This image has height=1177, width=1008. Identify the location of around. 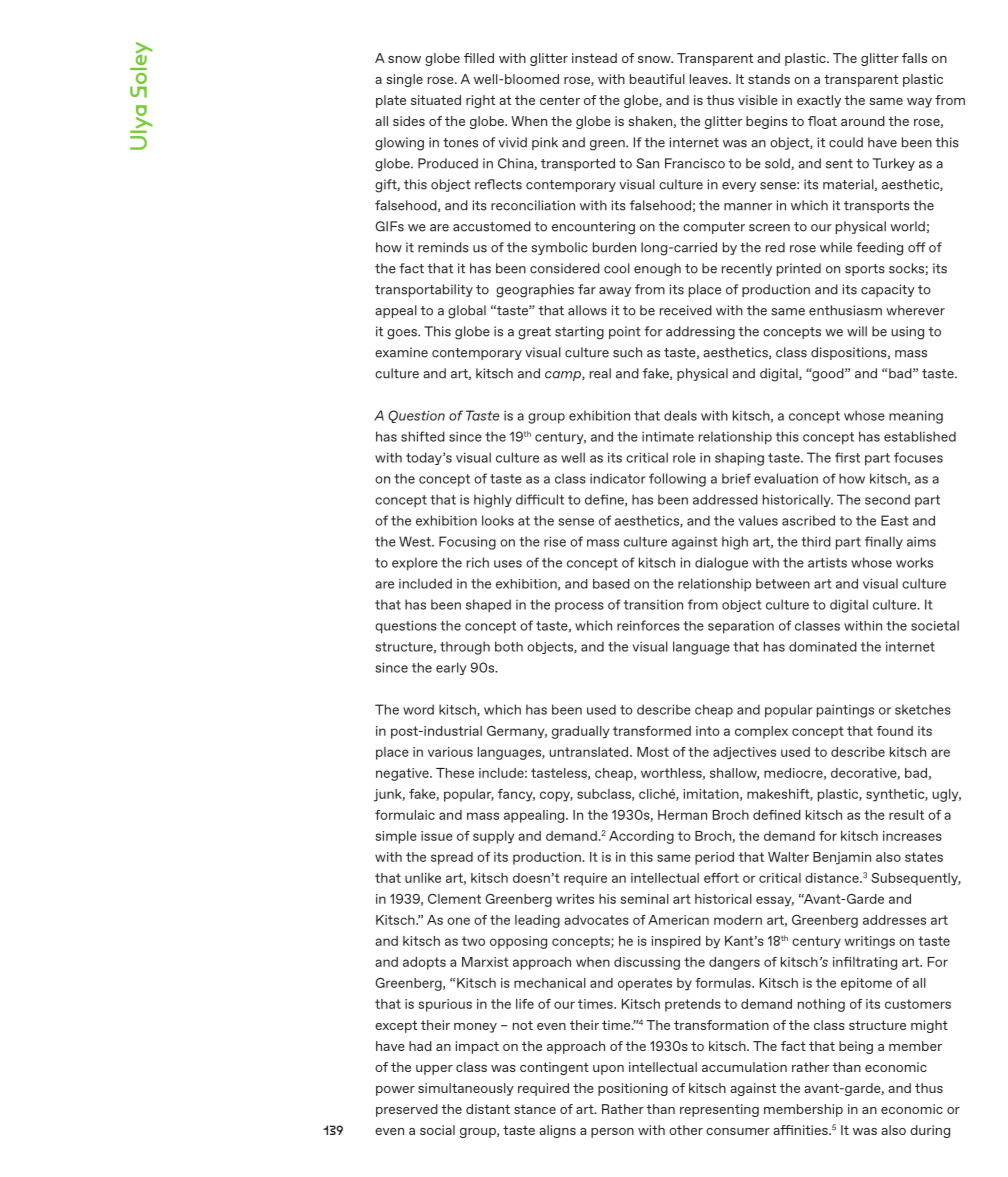
(863, 121).
